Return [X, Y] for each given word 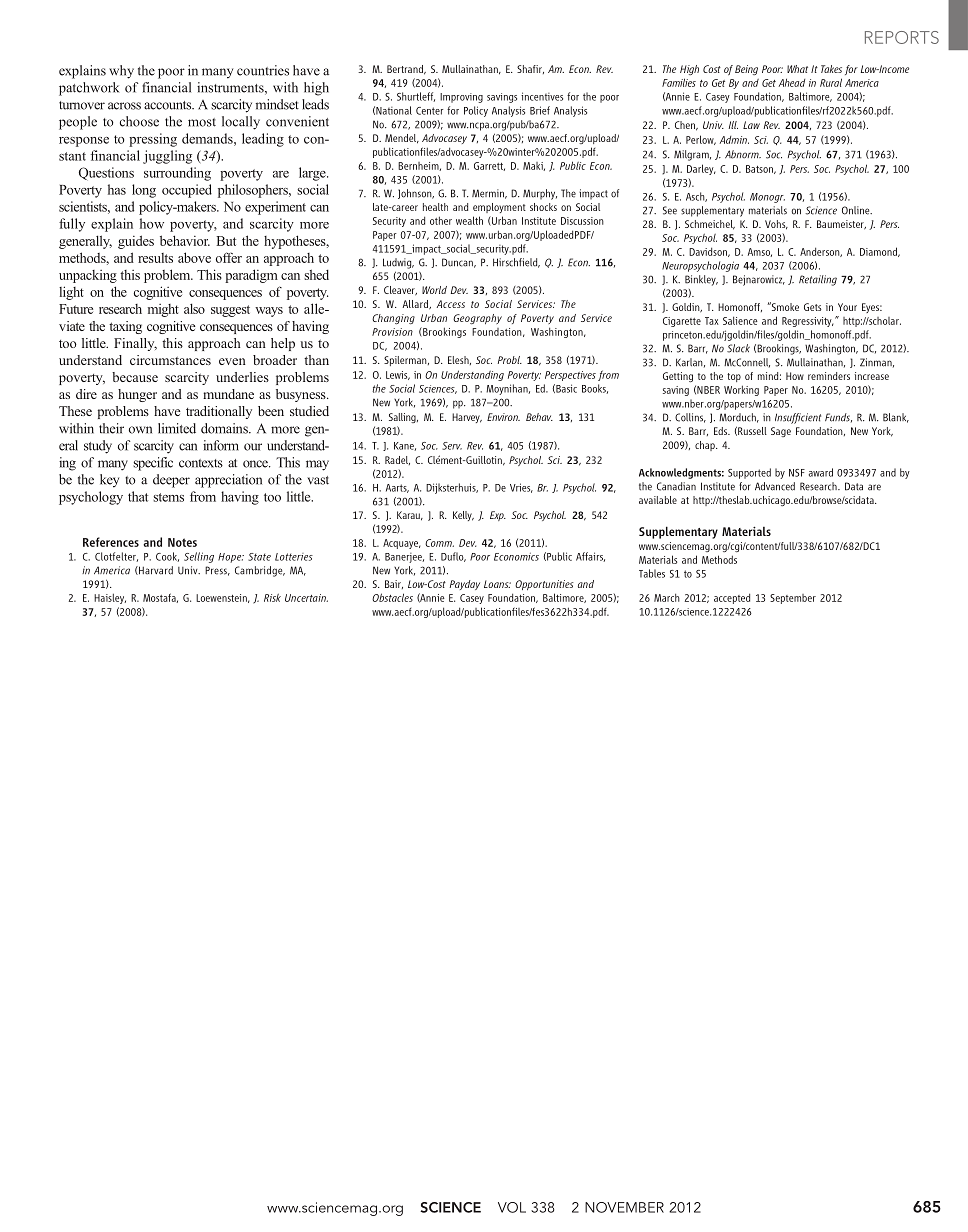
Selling [199, 557]
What [797, 69]
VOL [512, 1207]
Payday [465, 585]
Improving [461, 98]
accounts [169, 105]
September [793, 599]
